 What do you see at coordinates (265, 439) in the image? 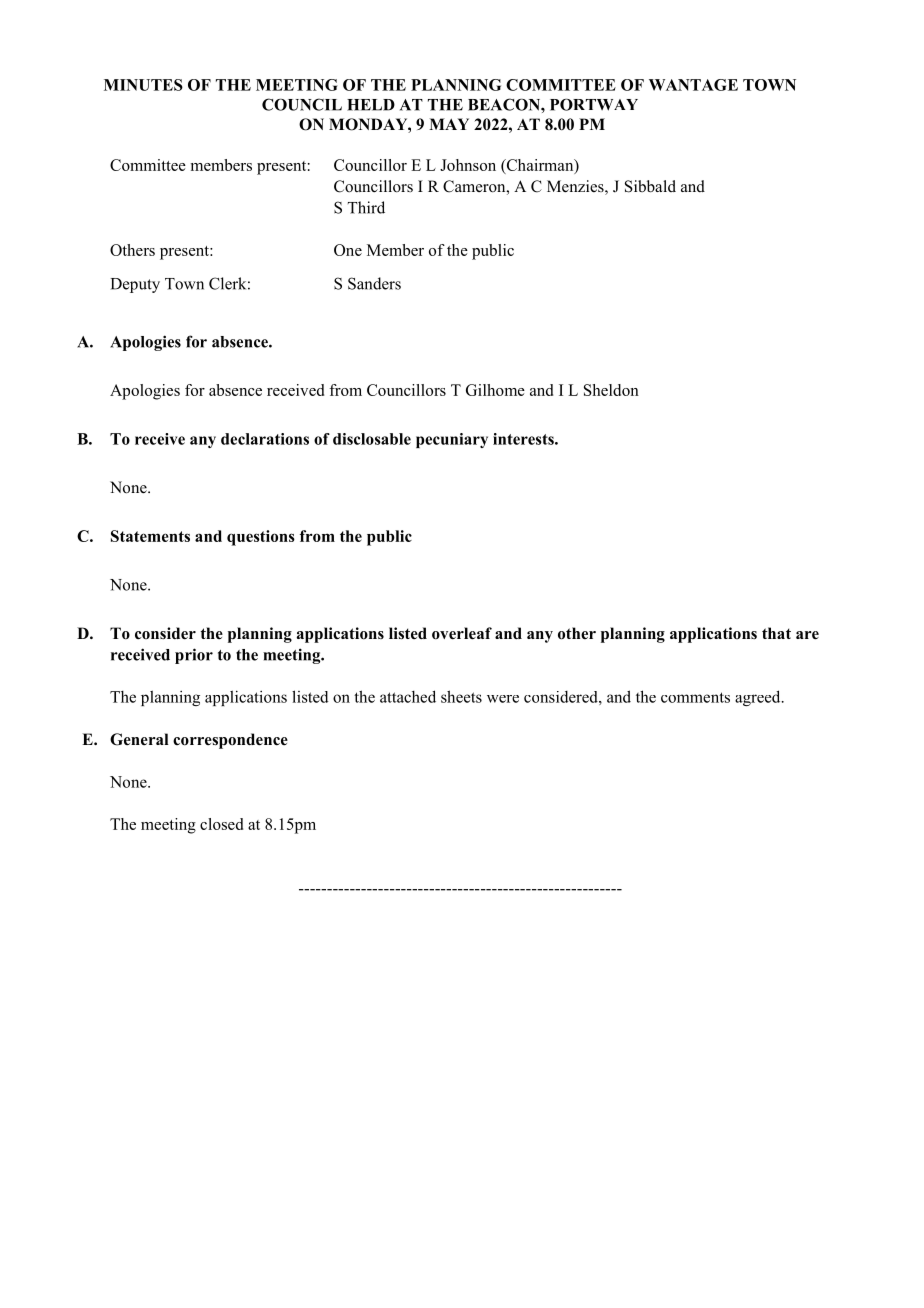
I see `declarations` at bounding box center [265, 439].
